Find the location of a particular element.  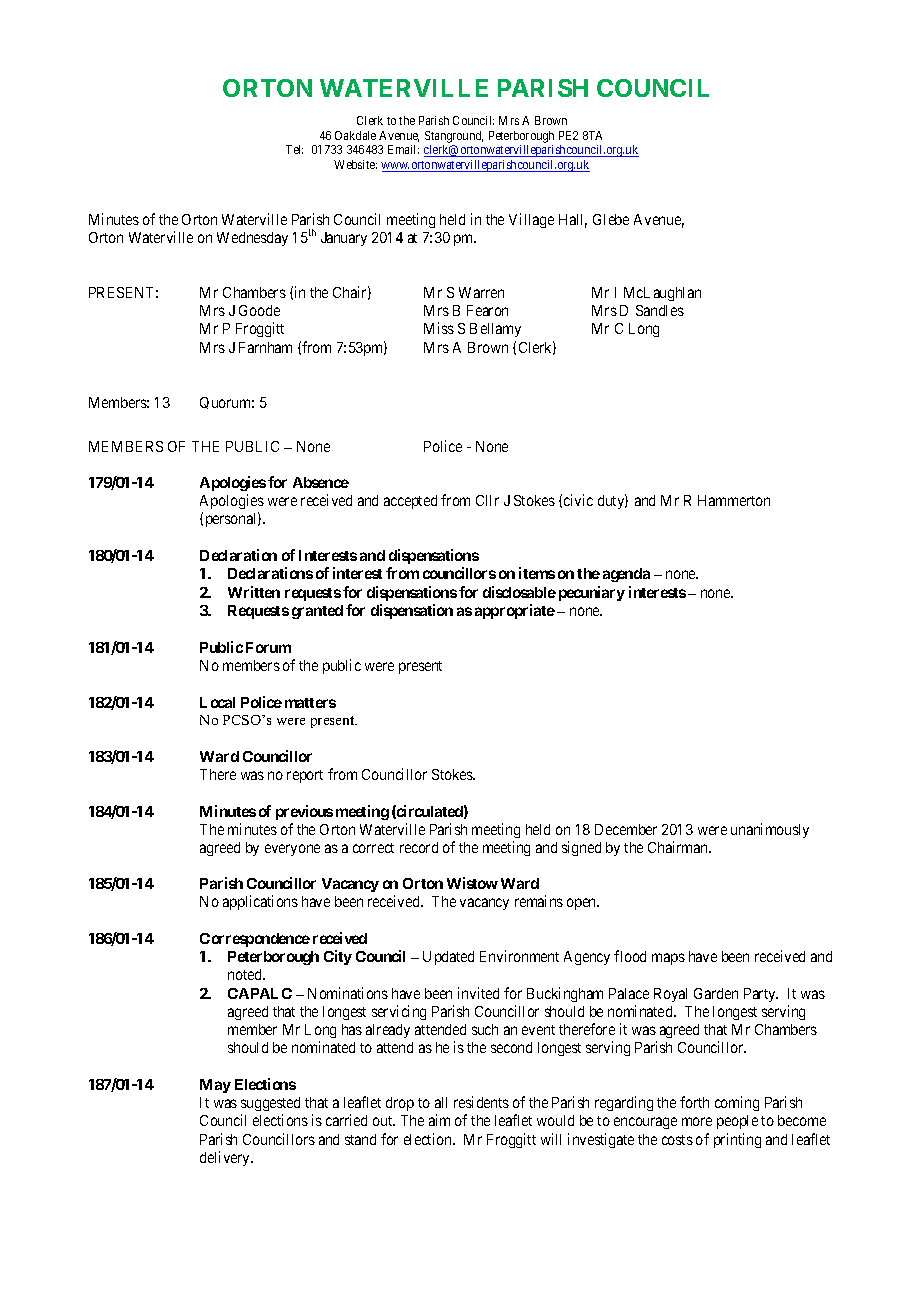

Hall is located at coordinates (573, 221).
